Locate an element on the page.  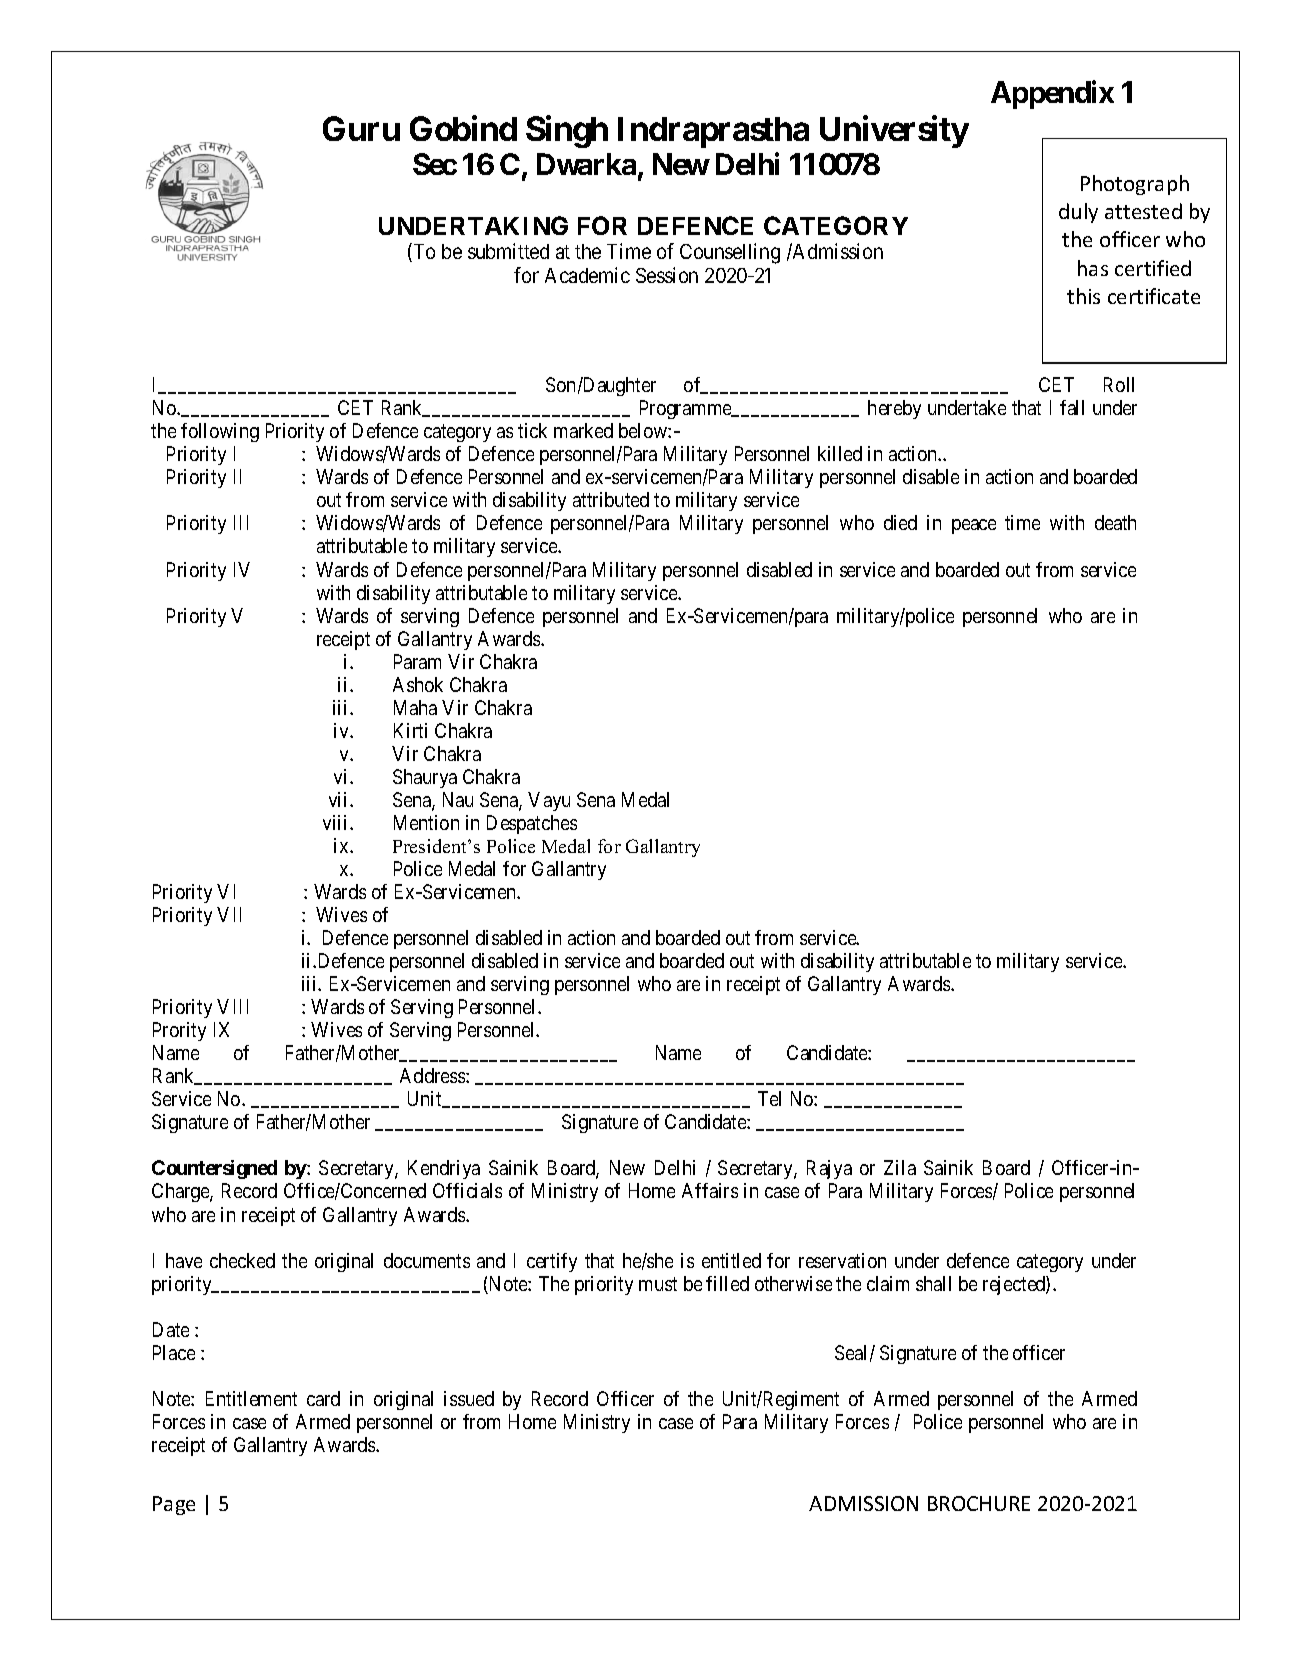
Address is located at coordinates (433, 1075).
